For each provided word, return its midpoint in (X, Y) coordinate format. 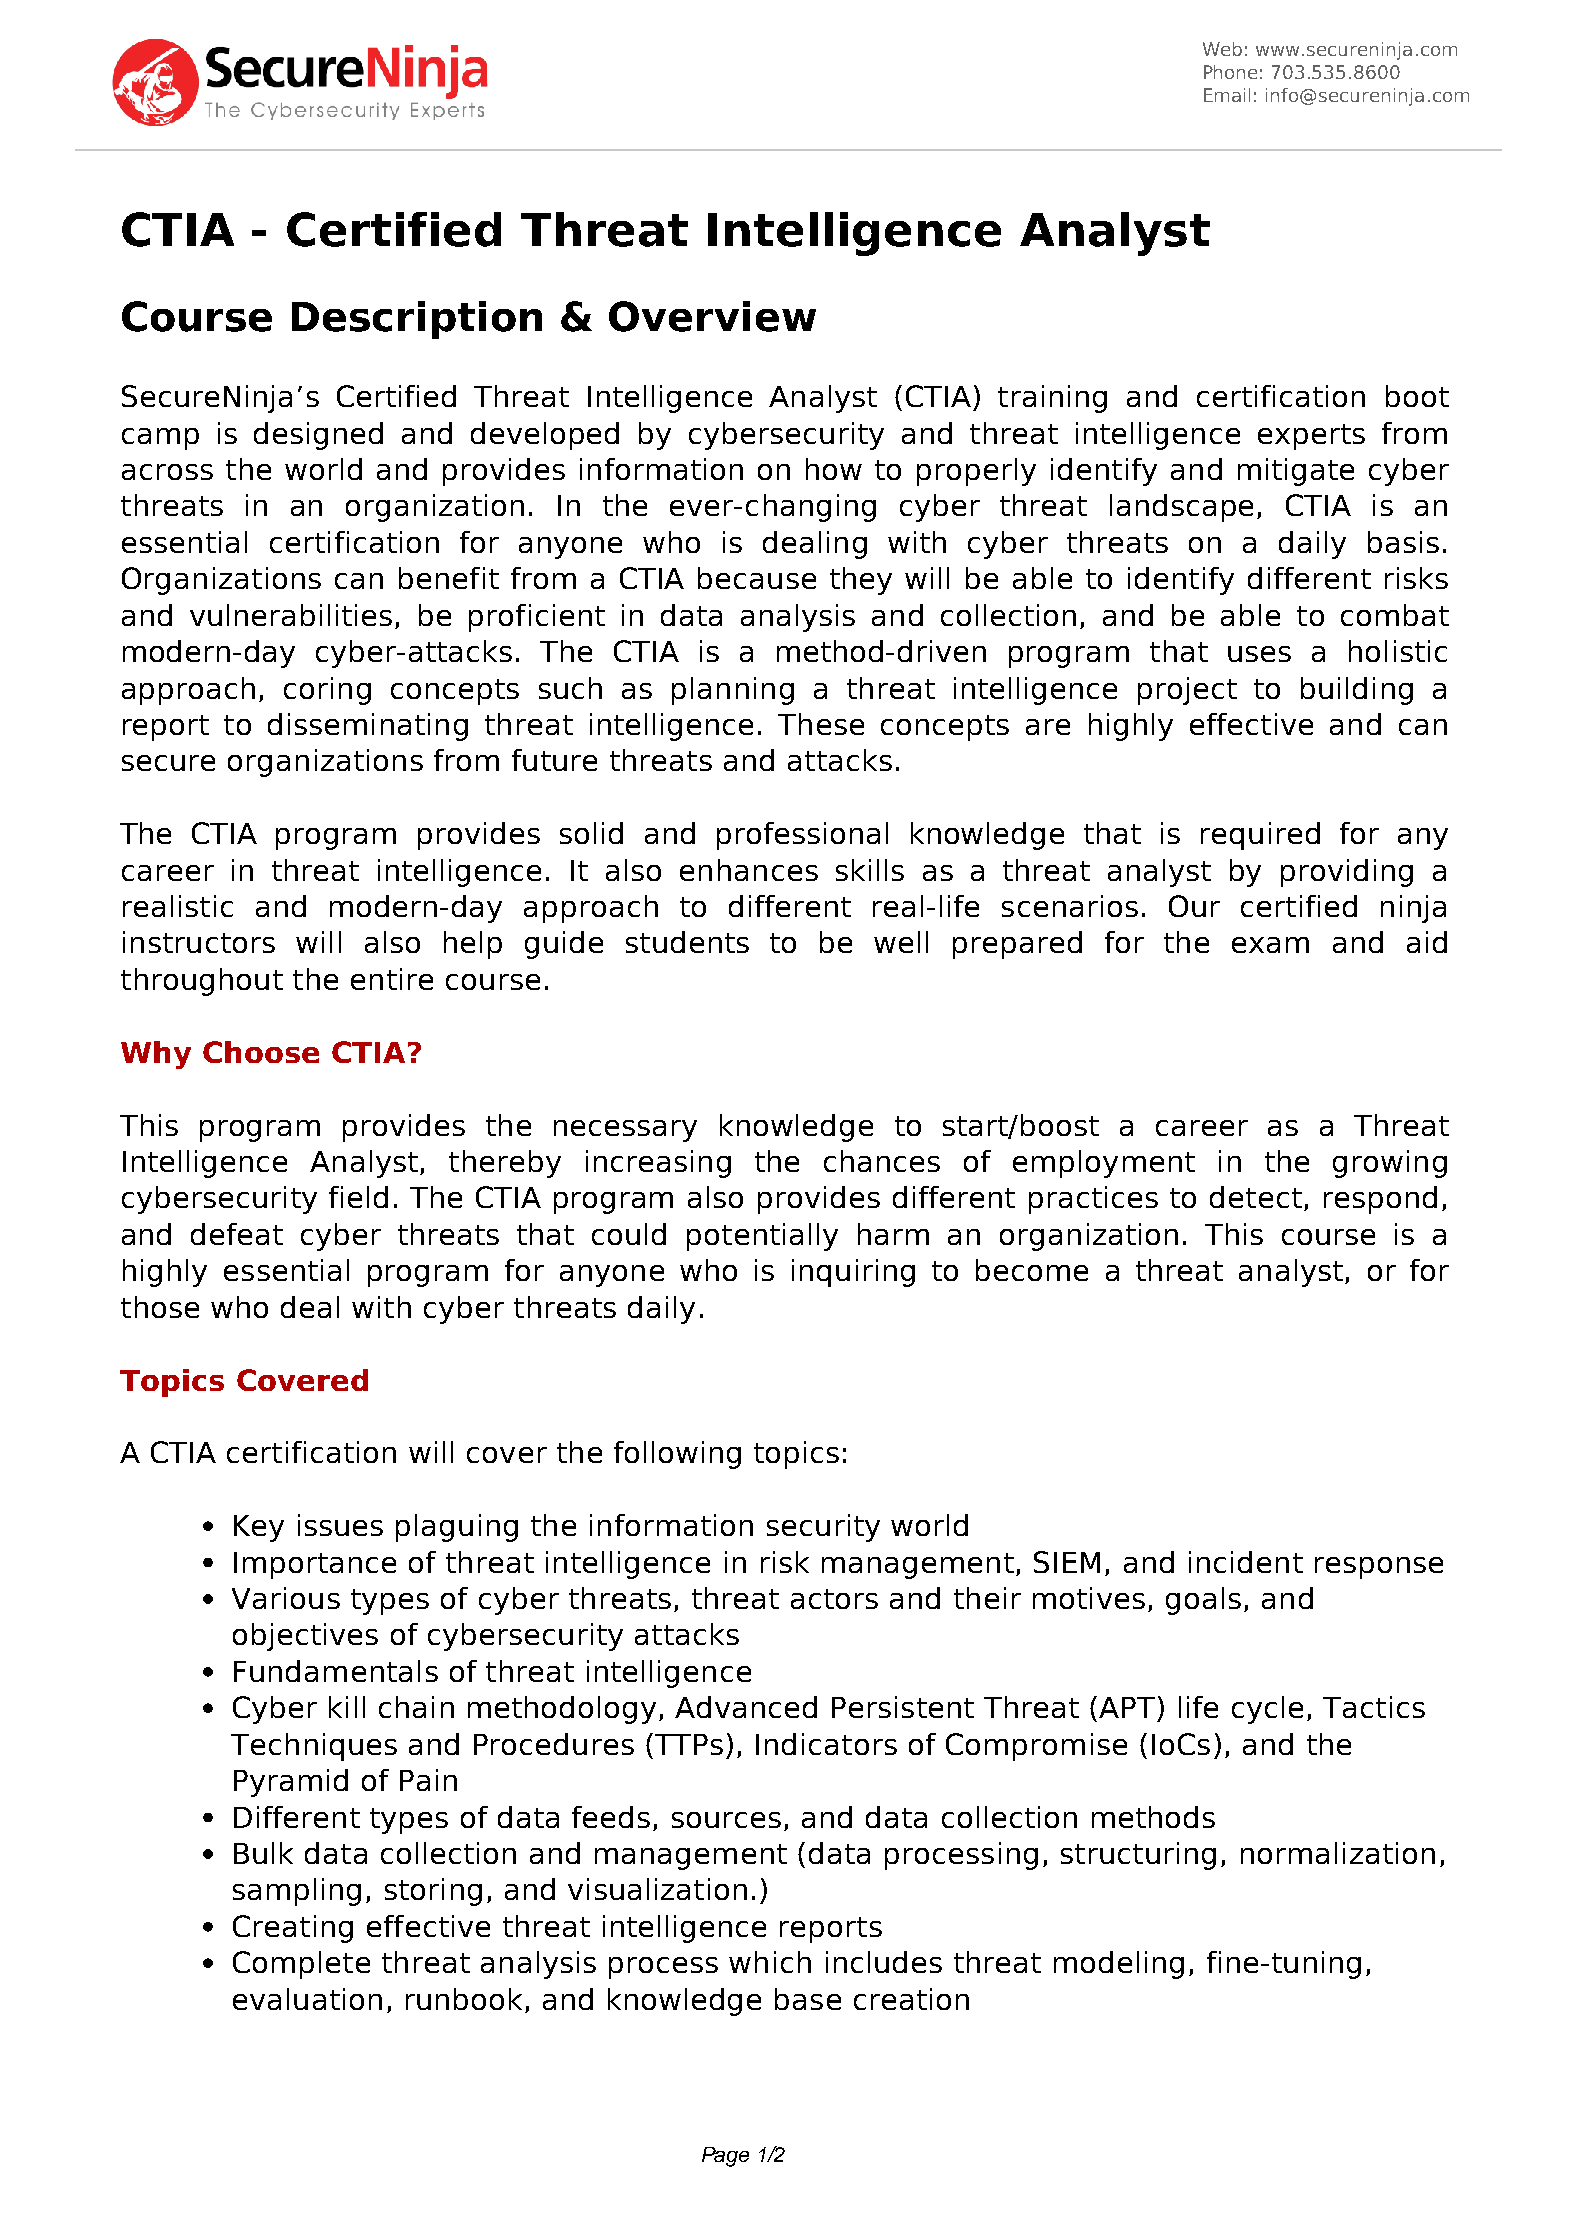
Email (1227, 95)
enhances (749, 870)
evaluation (307, 1999)
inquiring (853, 1273)
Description (417, 320)
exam (1270, 945)
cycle (1267, 1710)
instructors (199, 942)
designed (318, 436)
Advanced (746, 1707)
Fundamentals (336, 1671)
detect (1256, 1197)
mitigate (1296, 472)
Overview (712, 316)
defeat (237, 1234)
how (834, 469)
